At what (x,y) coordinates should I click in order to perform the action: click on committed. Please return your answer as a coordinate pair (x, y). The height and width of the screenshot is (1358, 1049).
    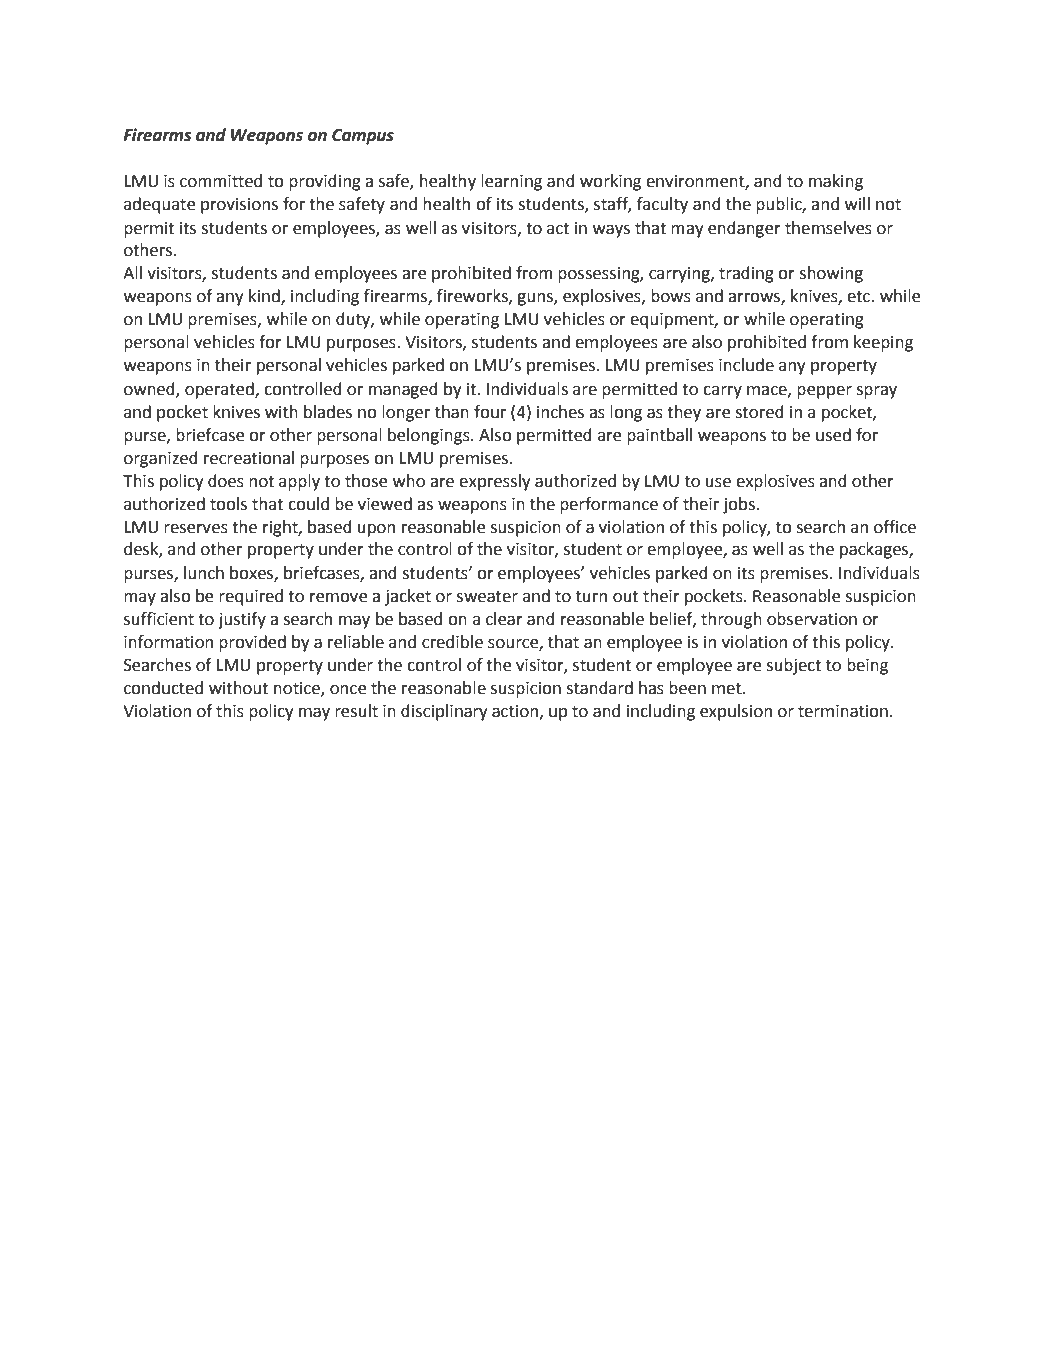
    Looking at the image, I should click on (221, 181).
